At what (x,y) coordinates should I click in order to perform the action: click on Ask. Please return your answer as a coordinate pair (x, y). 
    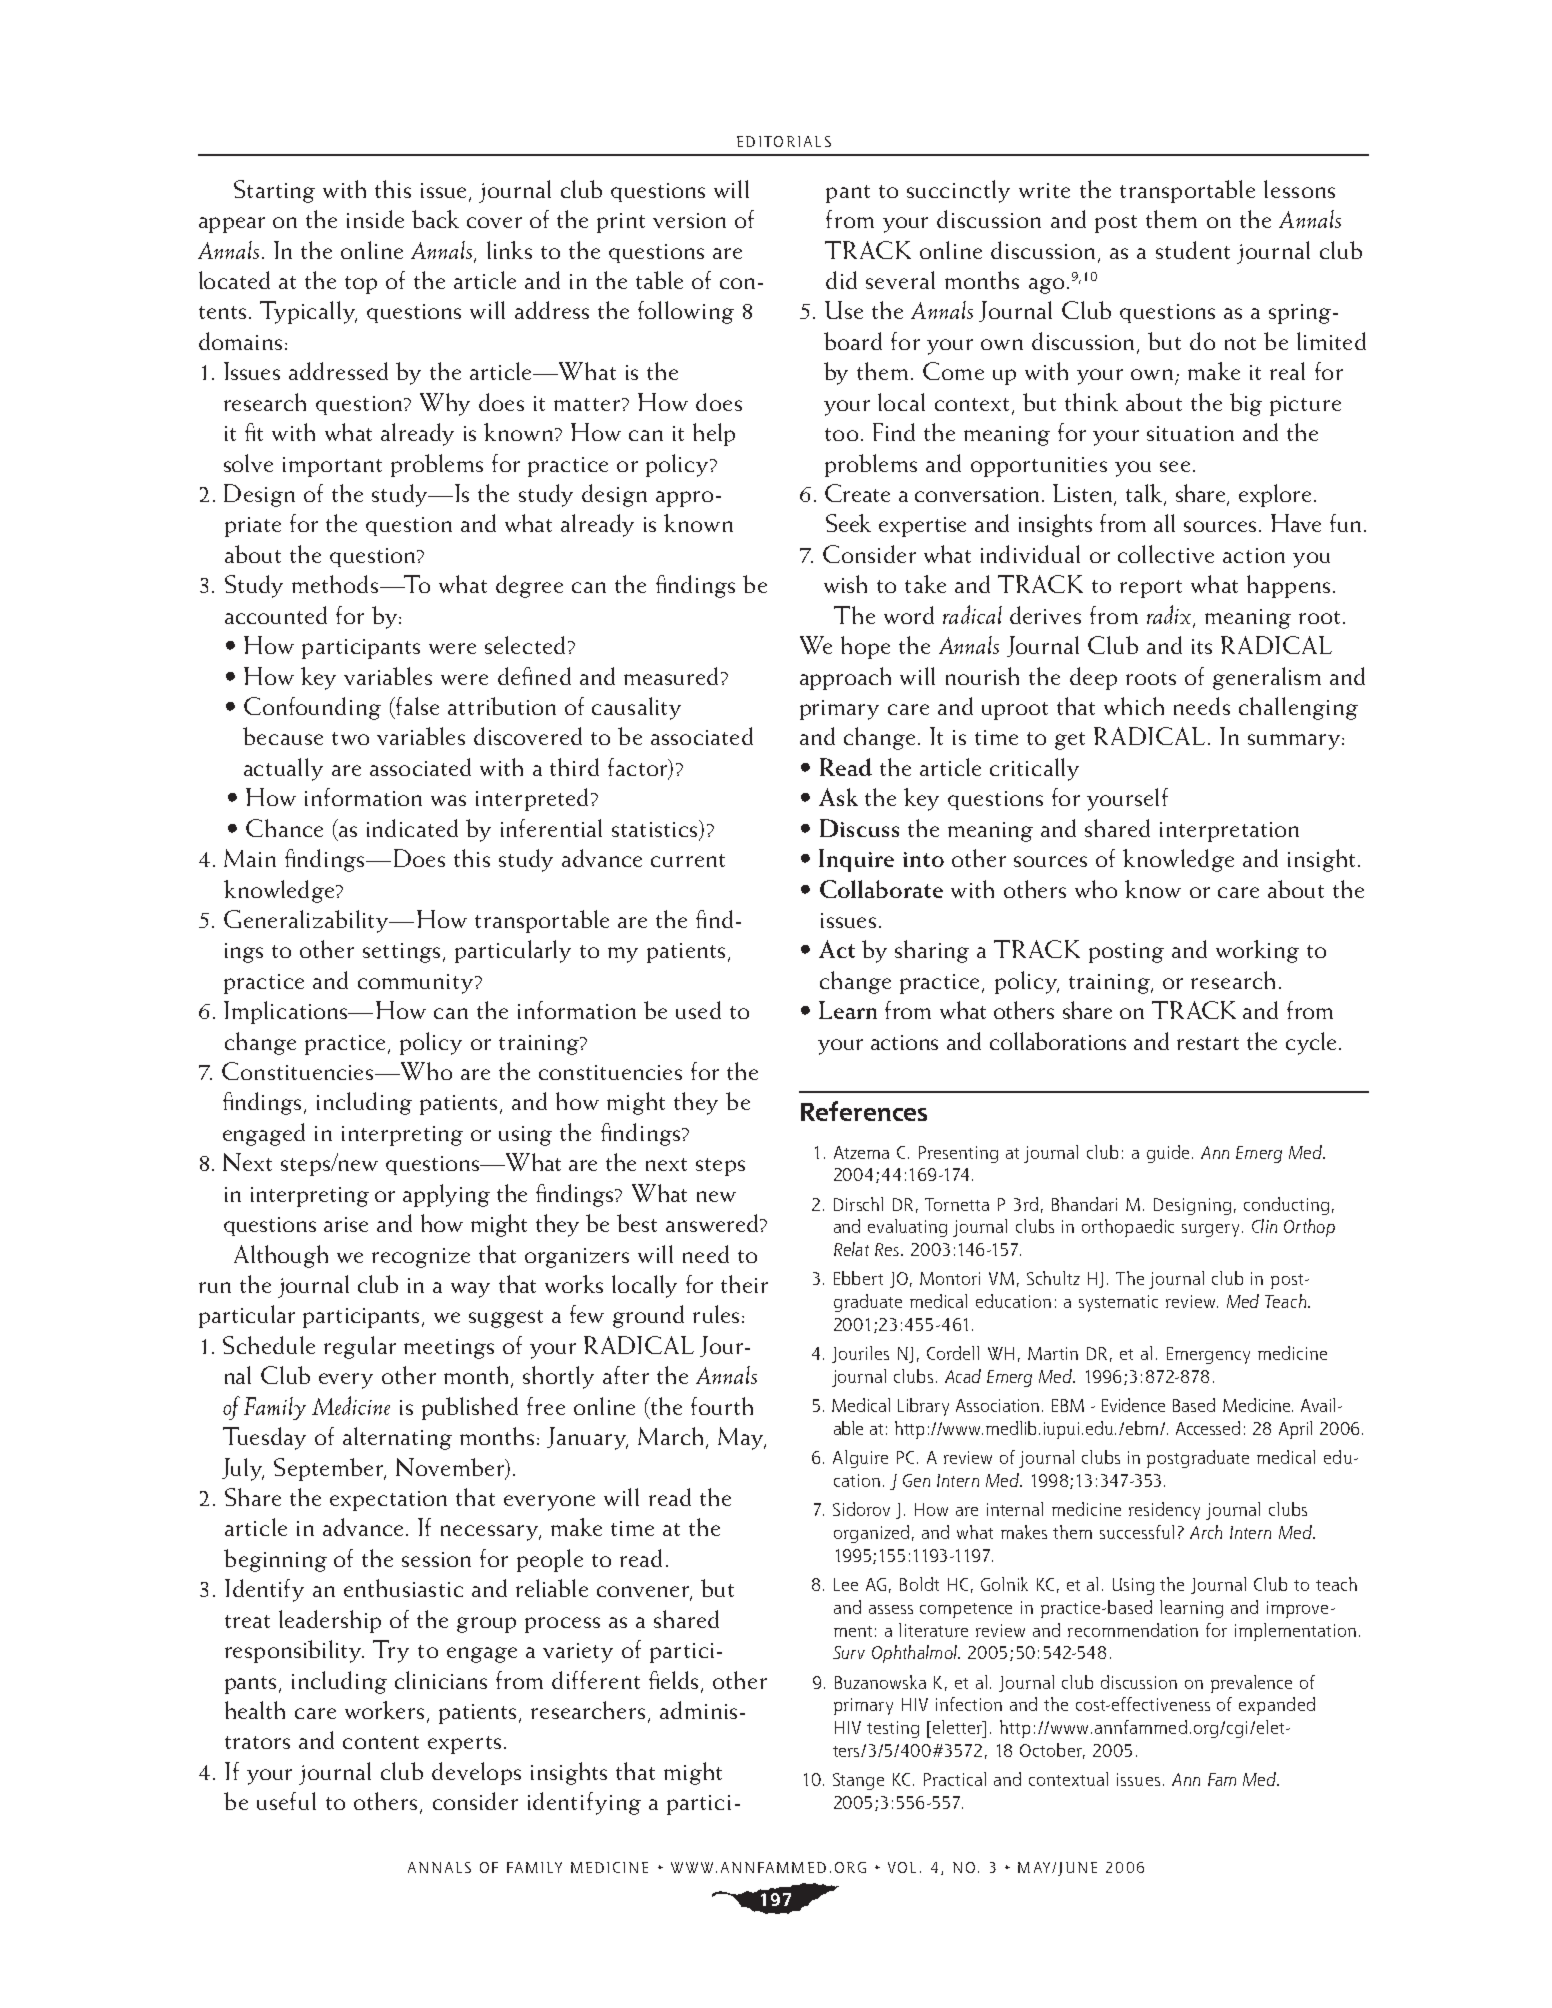
    Looking at the image, I should click on (838, 797).
